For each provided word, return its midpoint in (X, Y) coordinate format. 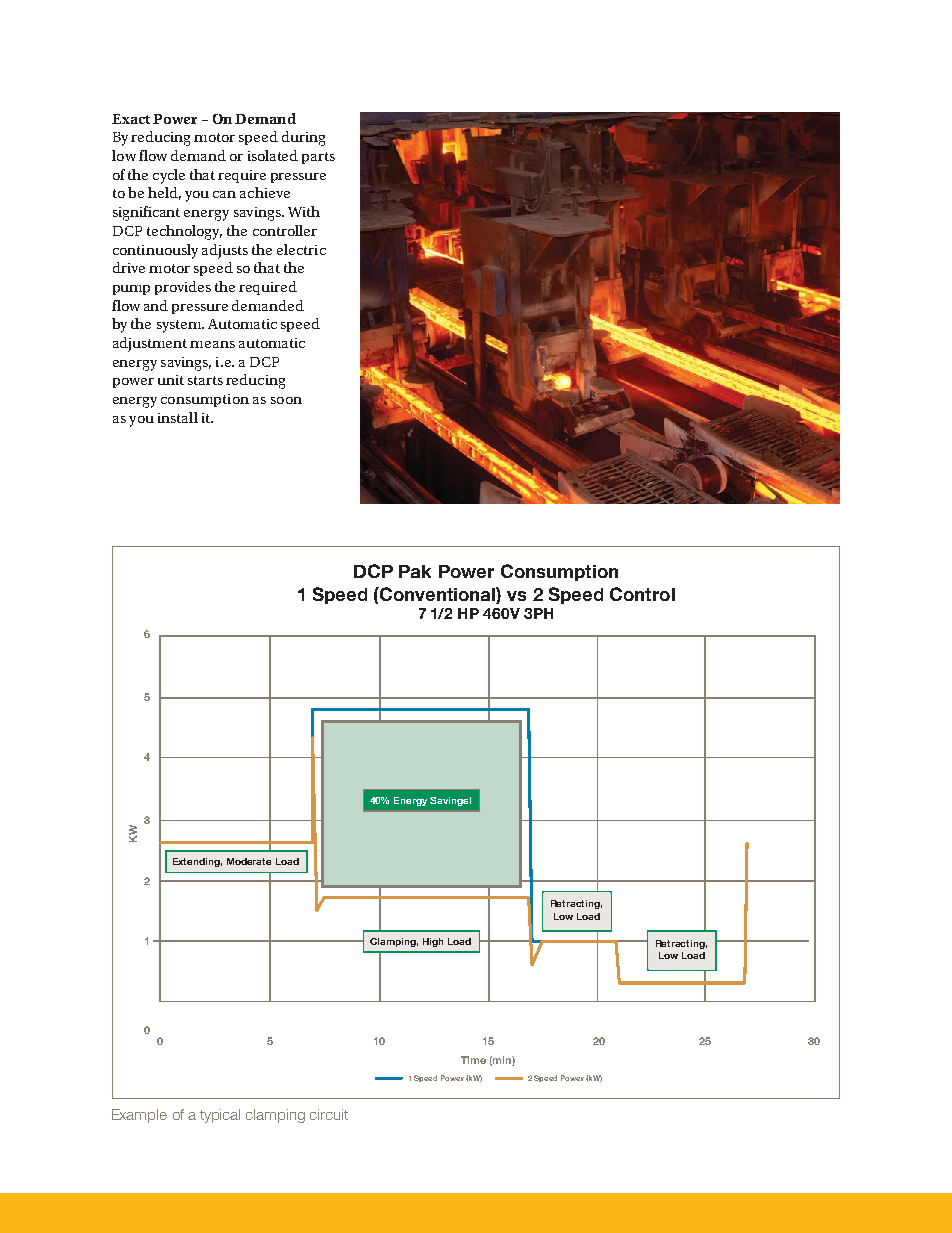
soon (286, 400)
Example (139, 1116)
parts (318, 158)
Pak (415, 571)
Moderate (249, 861)
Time (473, 1060)
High (433, 942)
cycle (169, 176)
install (178, 417)
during (303, 138)
